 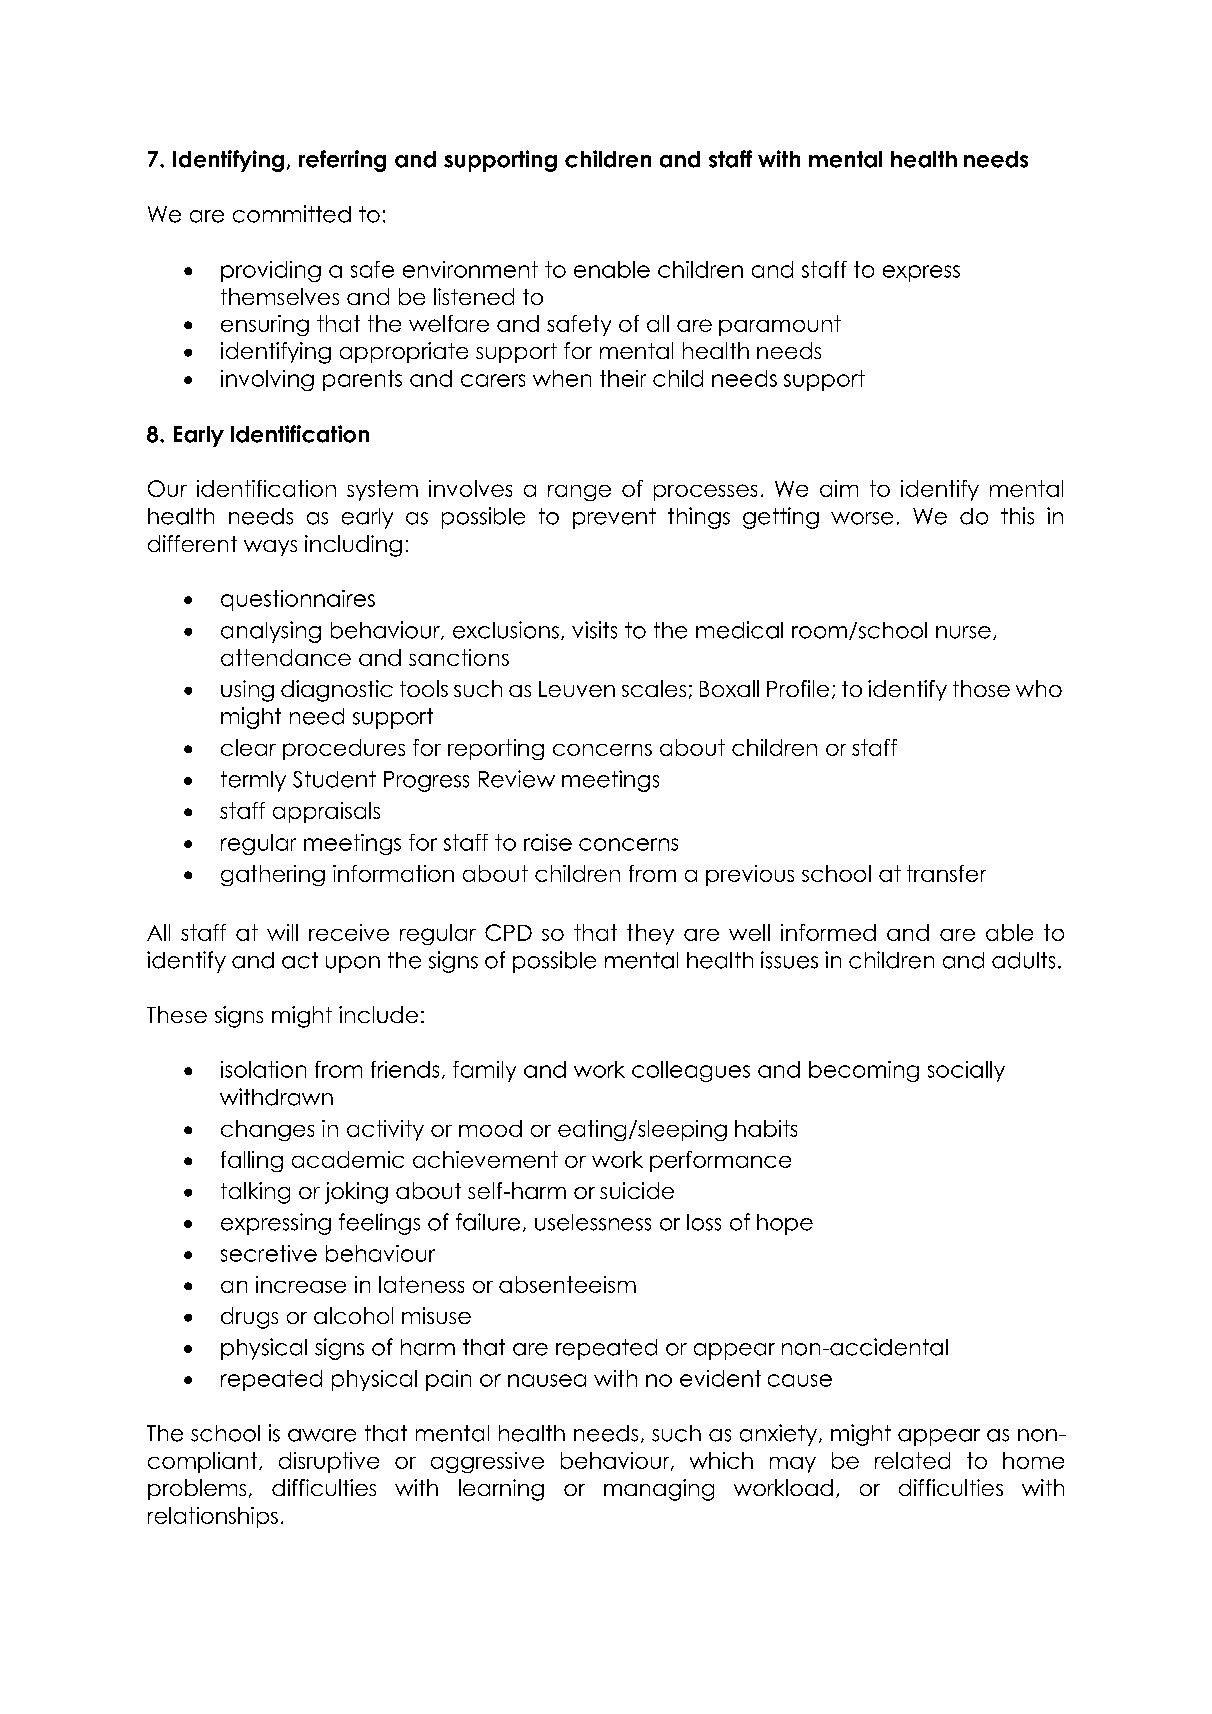 What do you see at coordinates (912, 1460) in the screenshot?
I see `related` at bounding box center [912, 1460].
